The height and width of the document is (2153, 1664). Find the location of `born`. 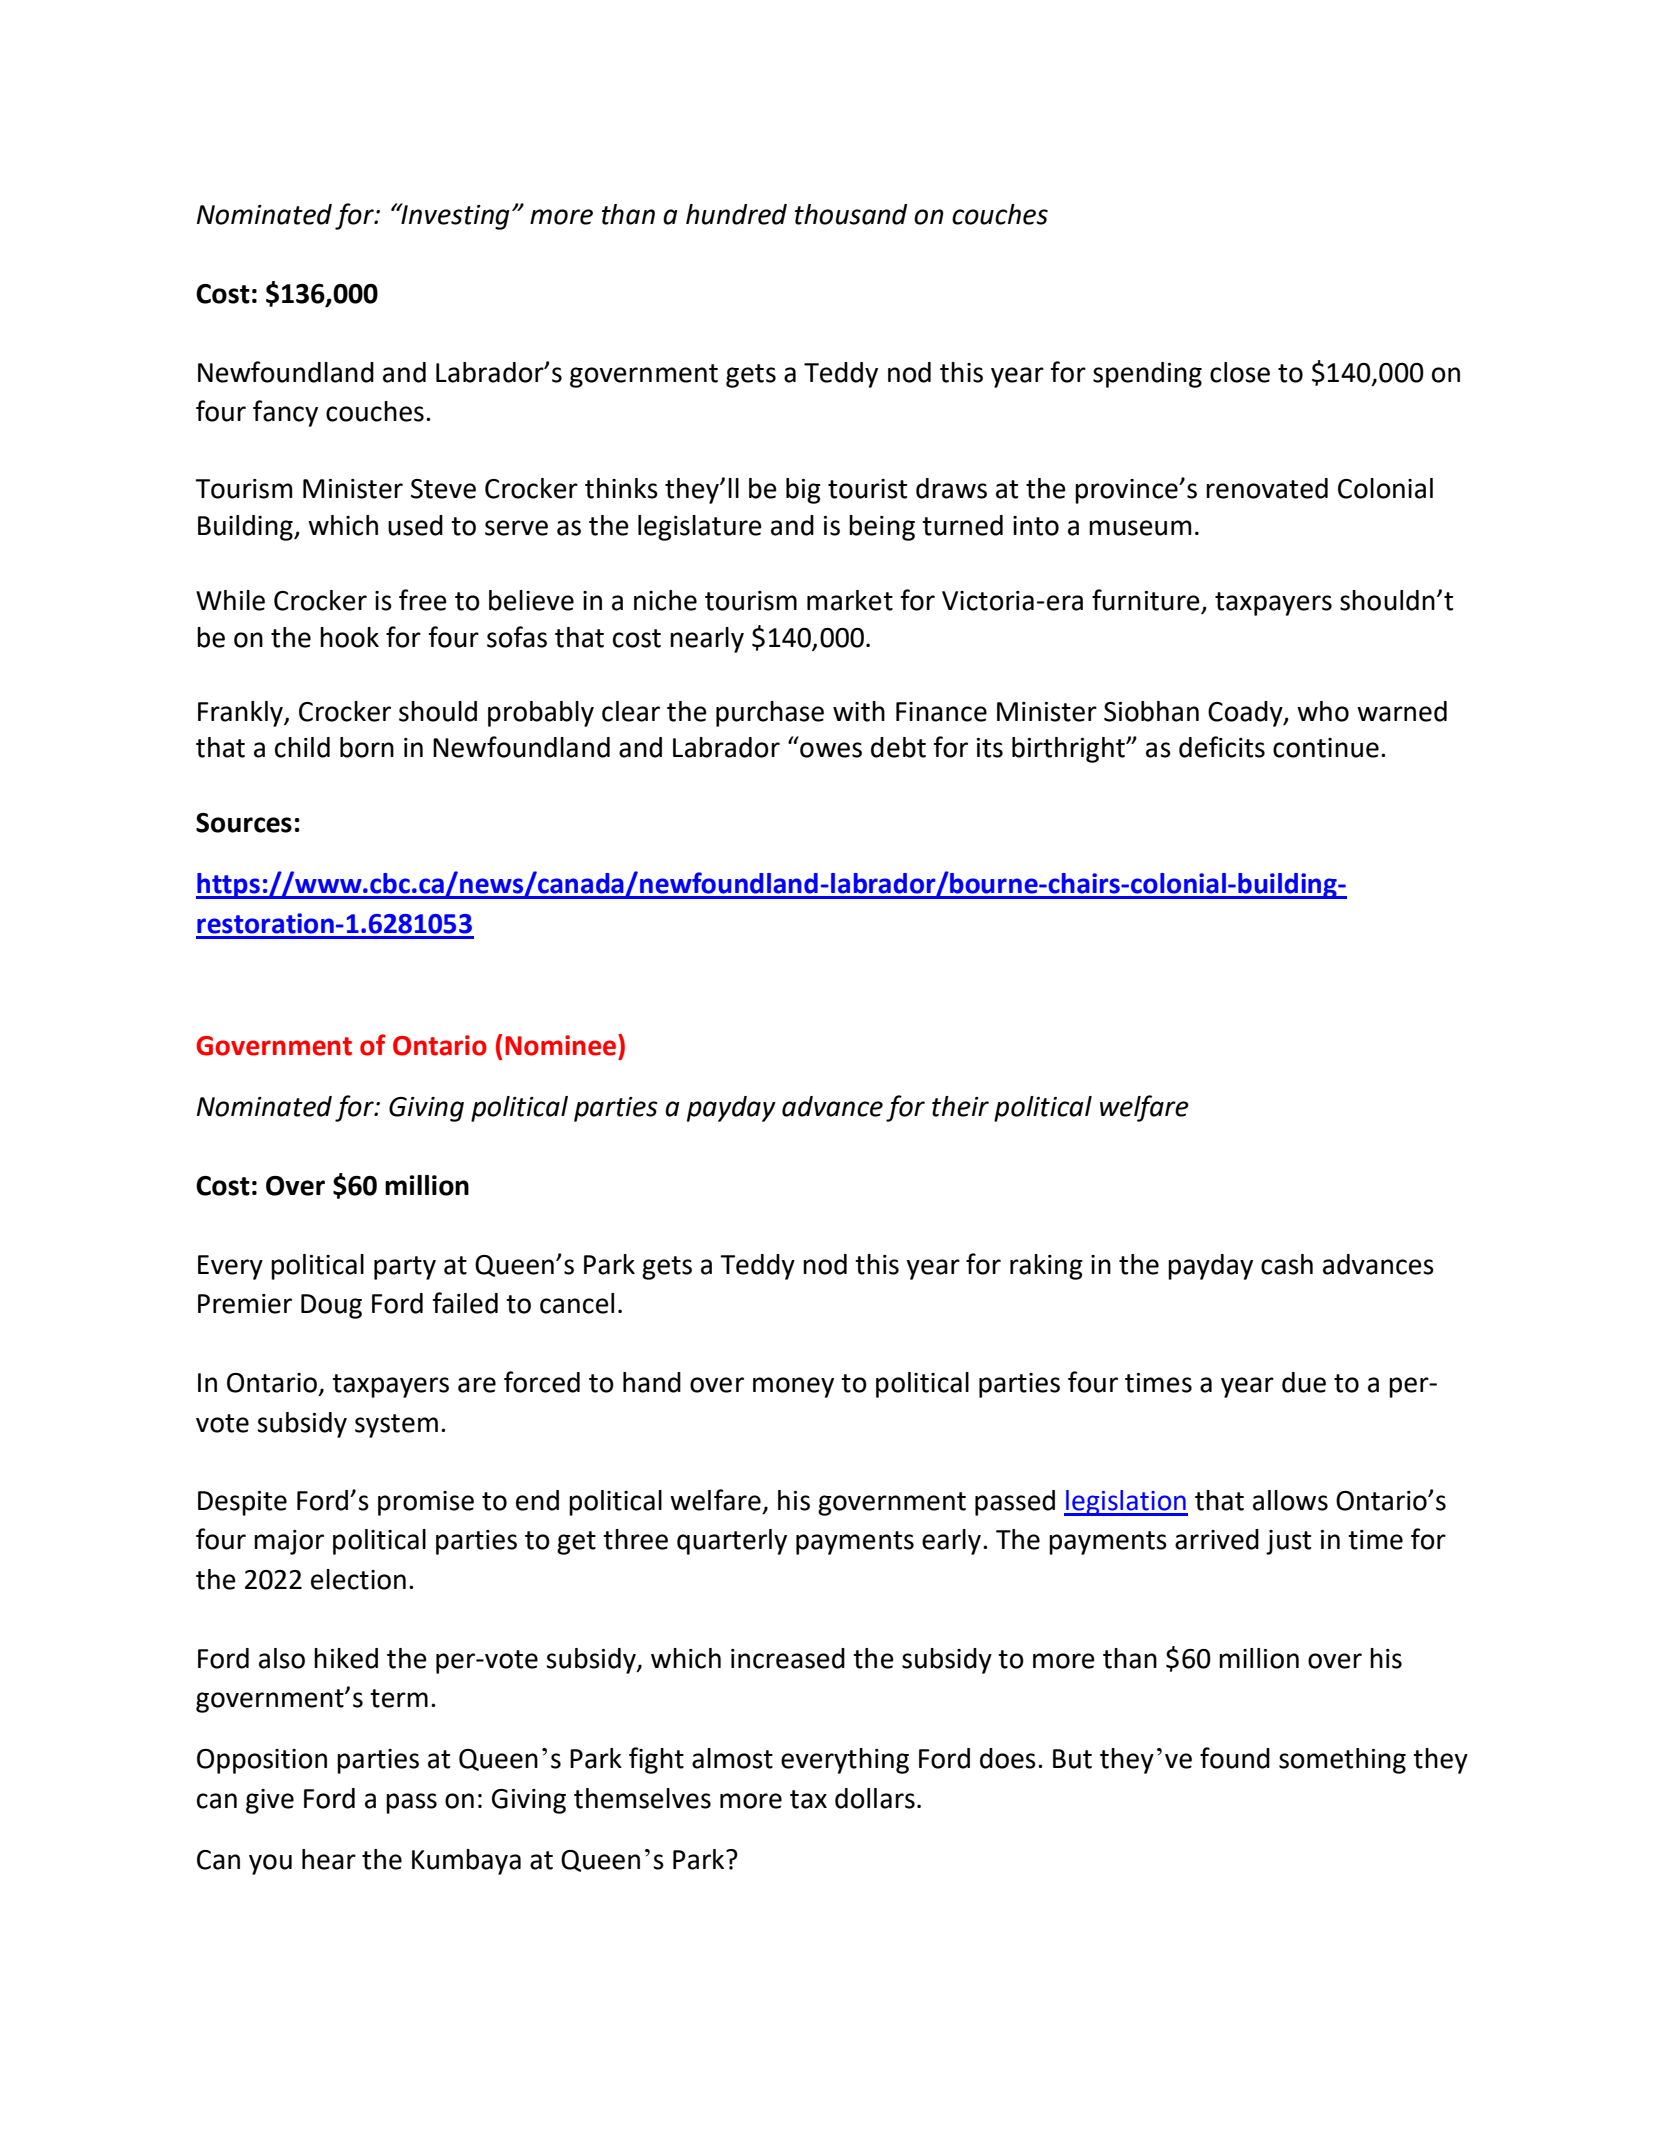

born is located at coordinates (367, 747).
